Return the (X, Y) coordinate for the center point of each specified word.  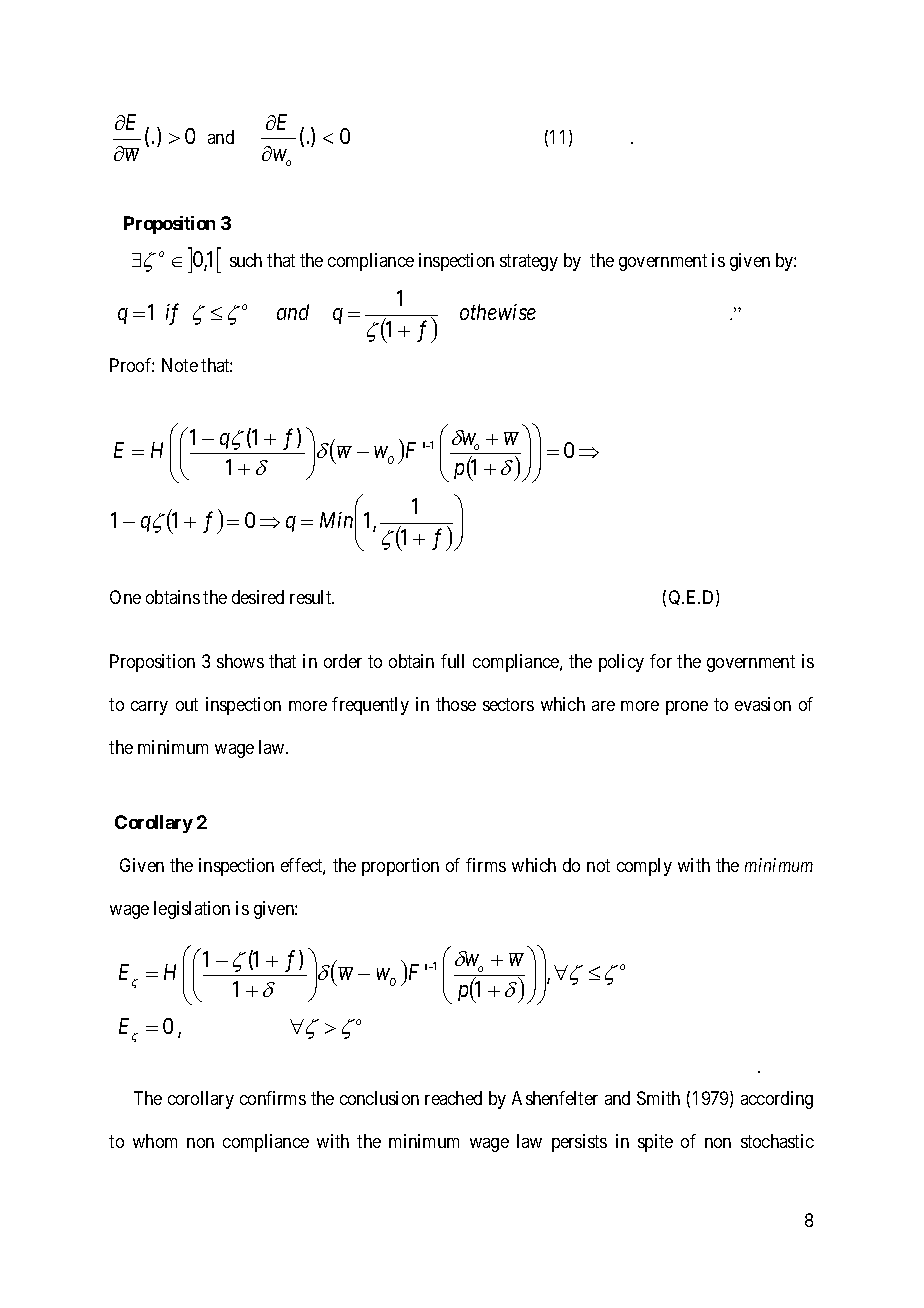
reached (453, 1098)
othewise (498, 312)
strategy (529, 262)
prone (687, 708)
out (187, 704)
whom (155, 1141)
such (246, 260)
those (456, 704)
